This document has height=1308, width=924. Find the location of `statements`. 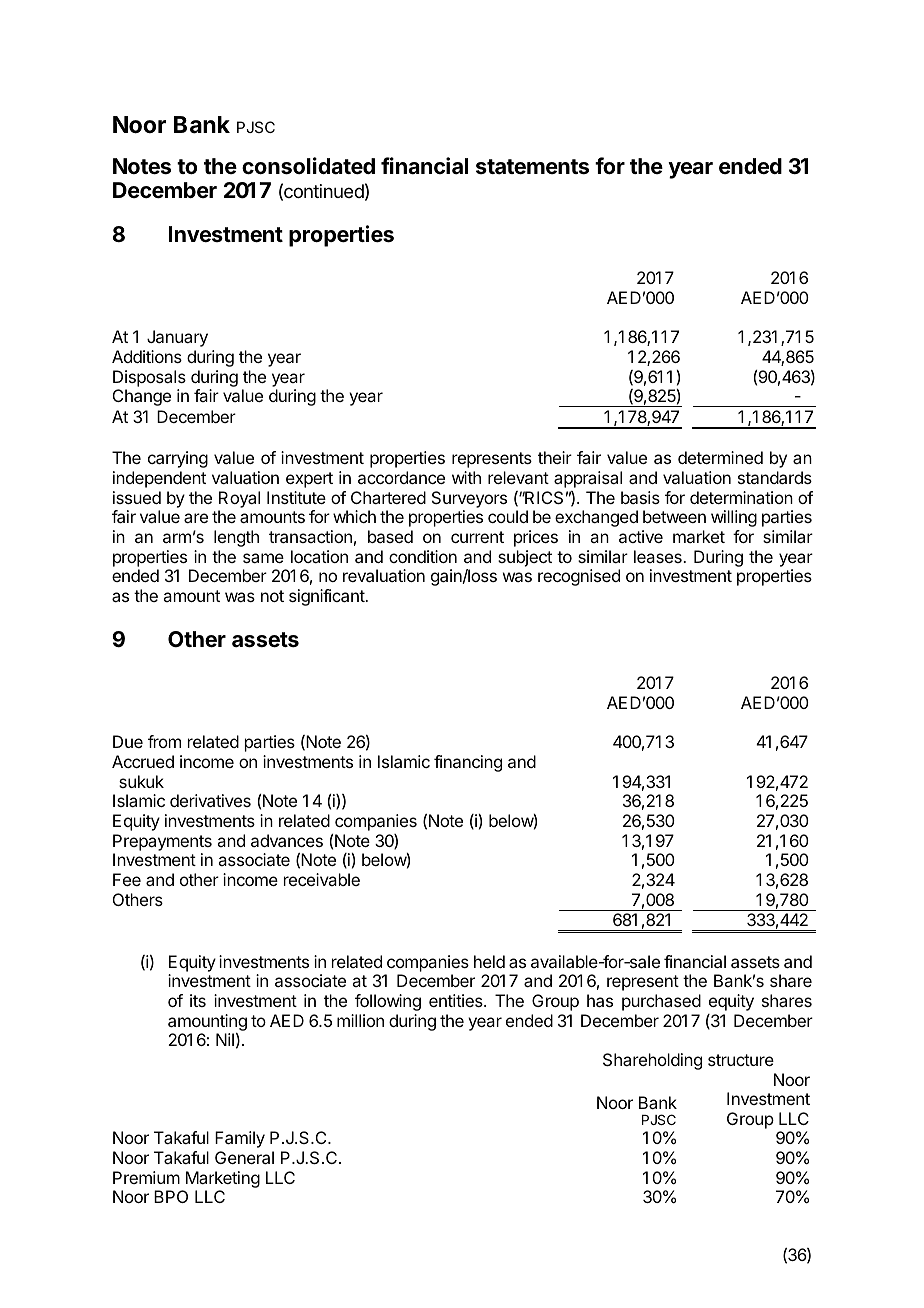

statements is located at coordinates (532, 167).
